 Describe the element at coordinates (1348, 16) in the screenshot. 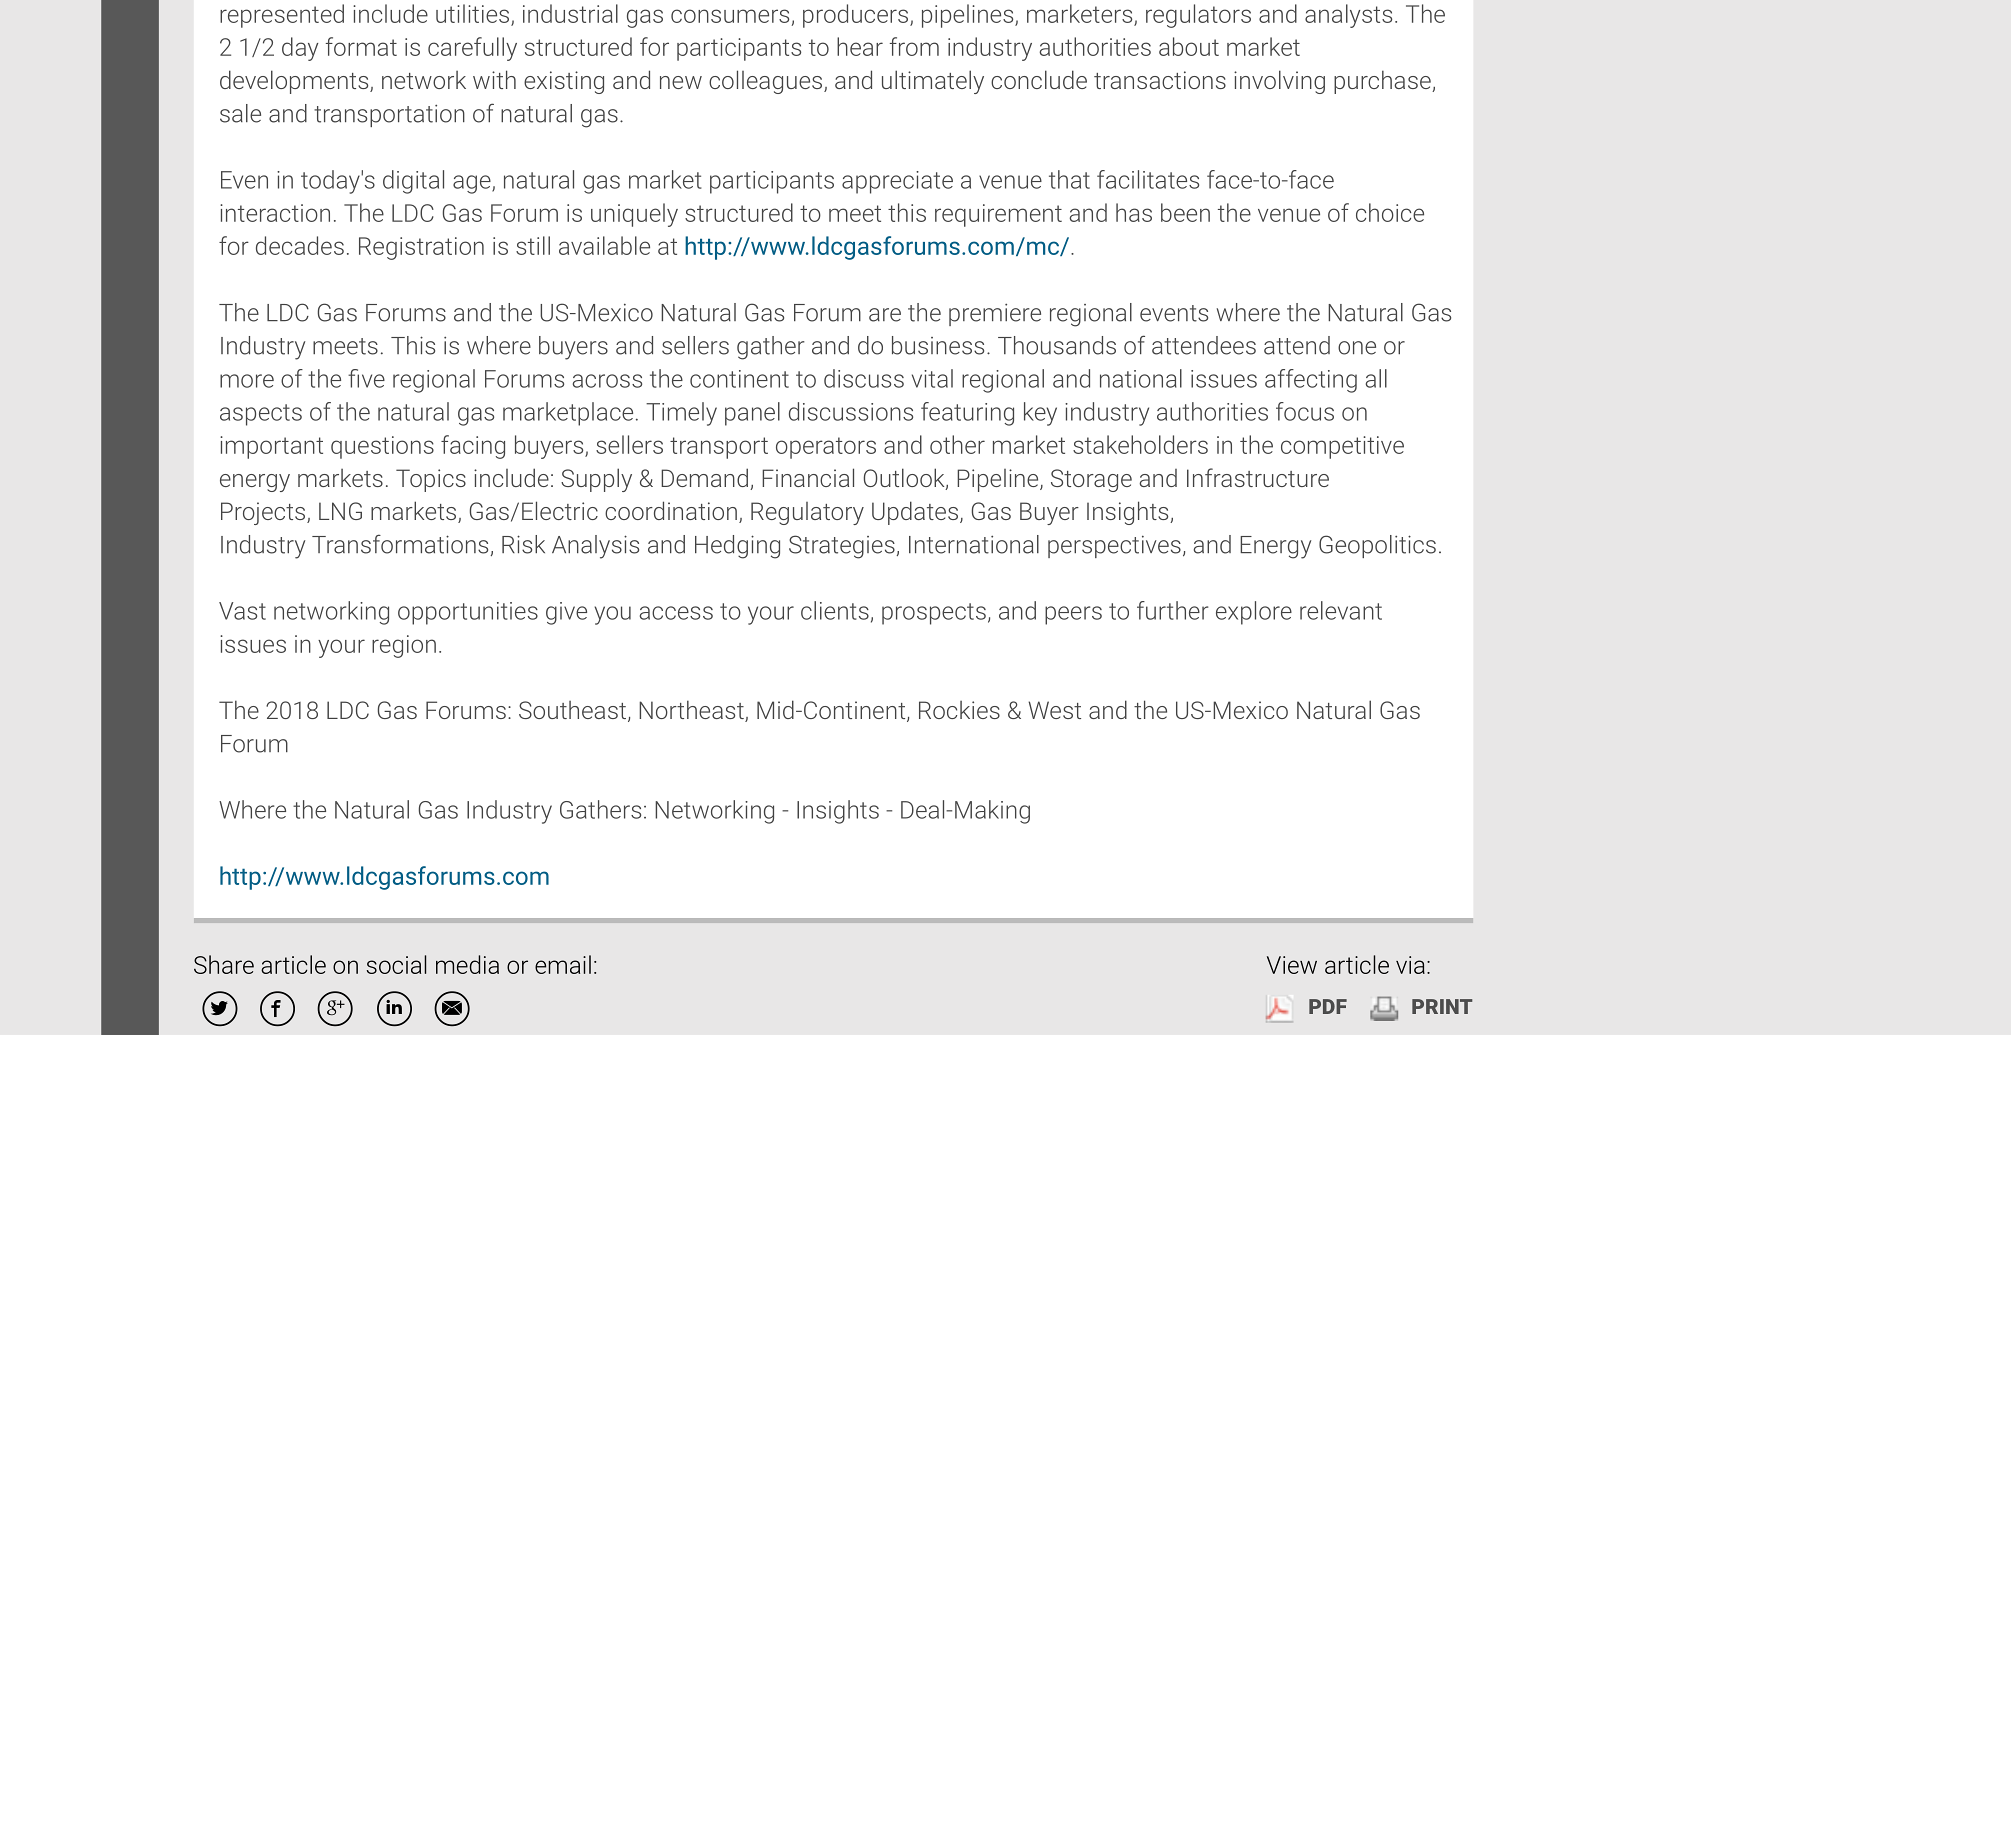

I see `analysts` at that location.
